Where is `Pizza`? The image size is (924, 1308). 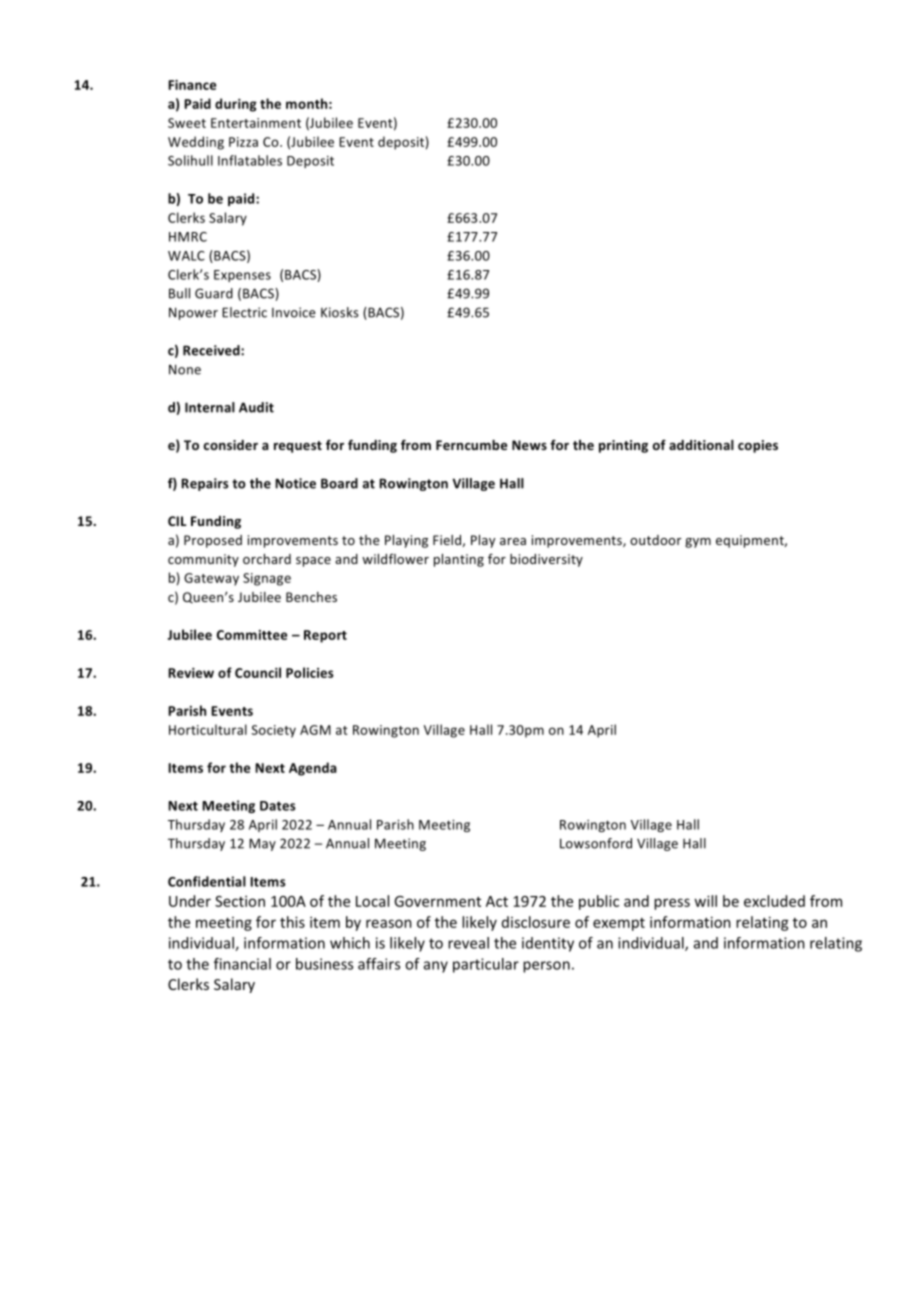 Pizza is located at coordinates (243, 142).
